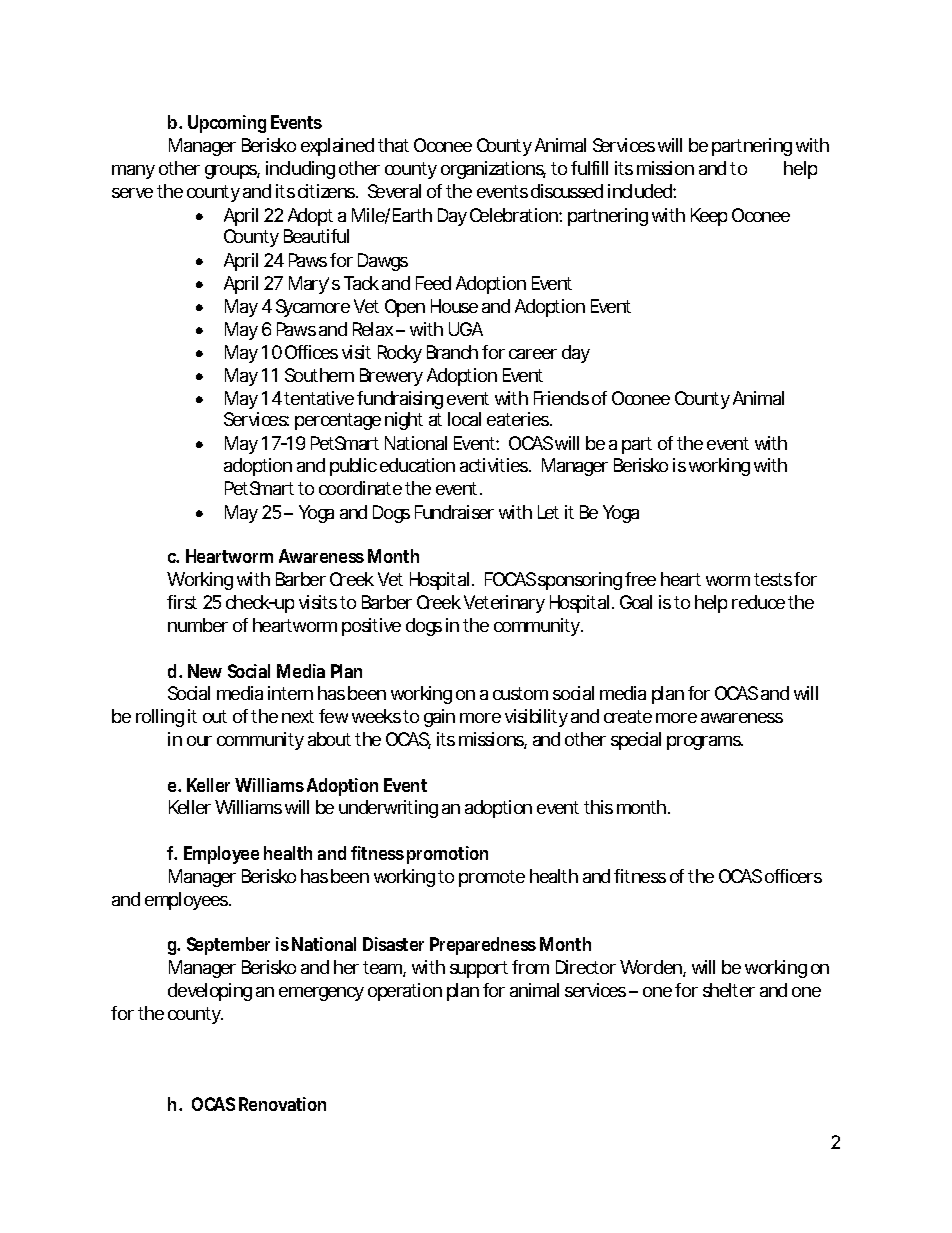 The image size is (952, 1233). Describe the element at coordinates (282, 1104) in the screenshot. I see `Renovation` at that location.
